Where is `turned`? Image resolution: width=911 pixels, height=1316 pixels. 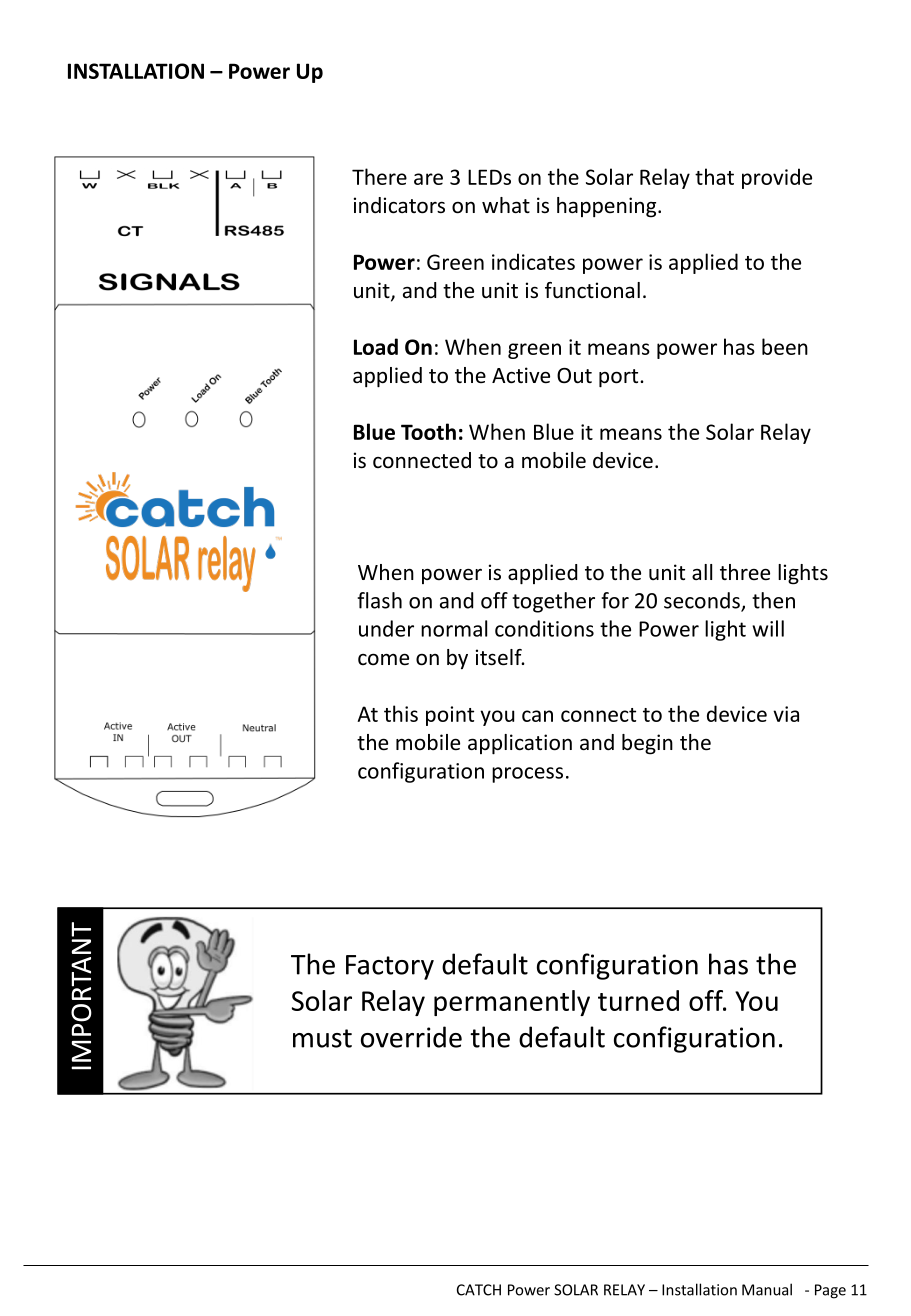
turned is located at coordinates (638, 1000).
